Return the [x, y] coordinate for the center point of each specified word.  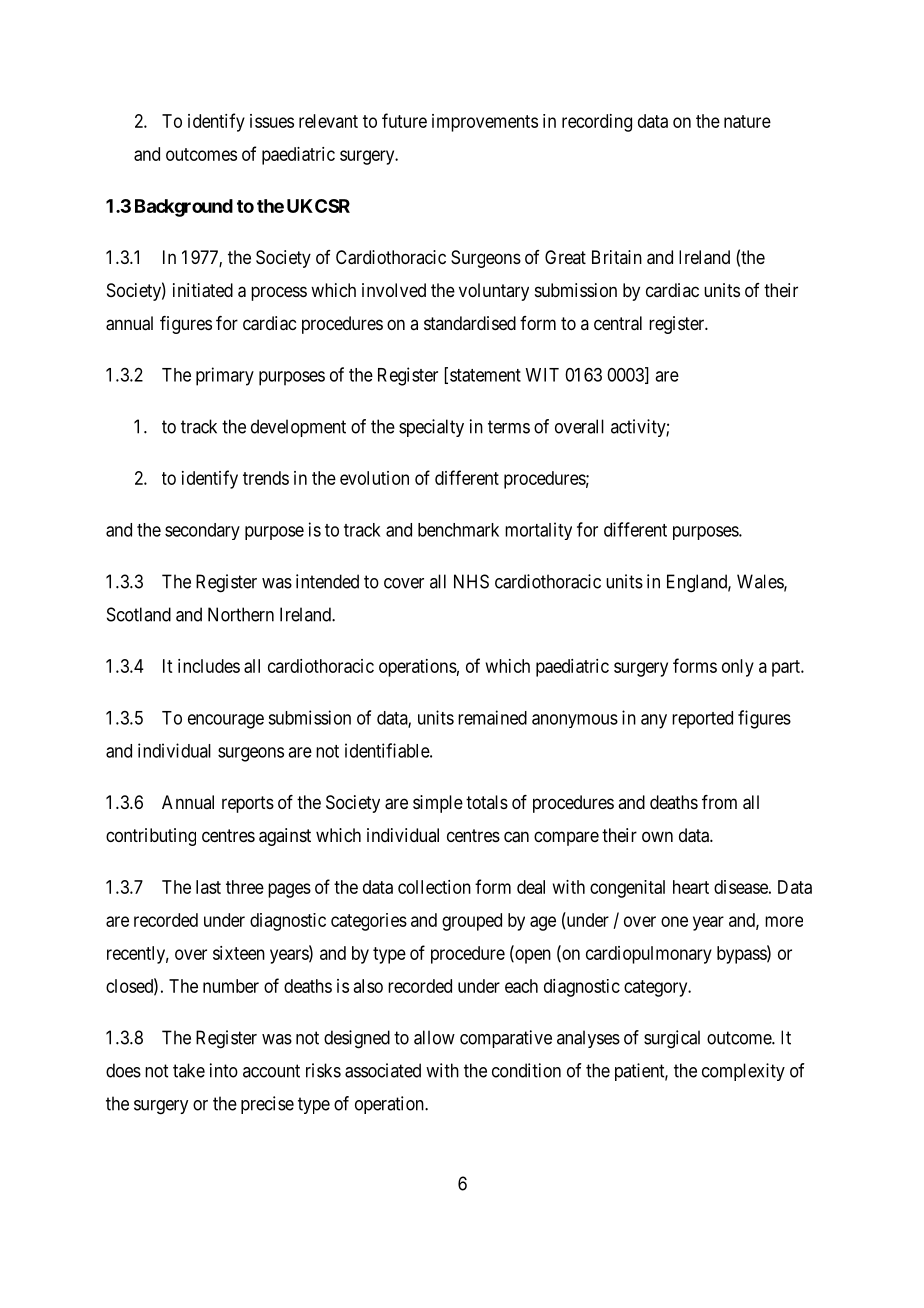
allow [434, 1037]
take [189, 1070]
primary [225, 376]
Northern [241, 614]
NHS [471, 581]
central [618, 323]
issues [272, 121]
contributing [151, 837]
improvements [485, 123]
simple [438, 804]
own [657, 836]
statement [485, 375]
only [738, 668]
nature [747, 121]
